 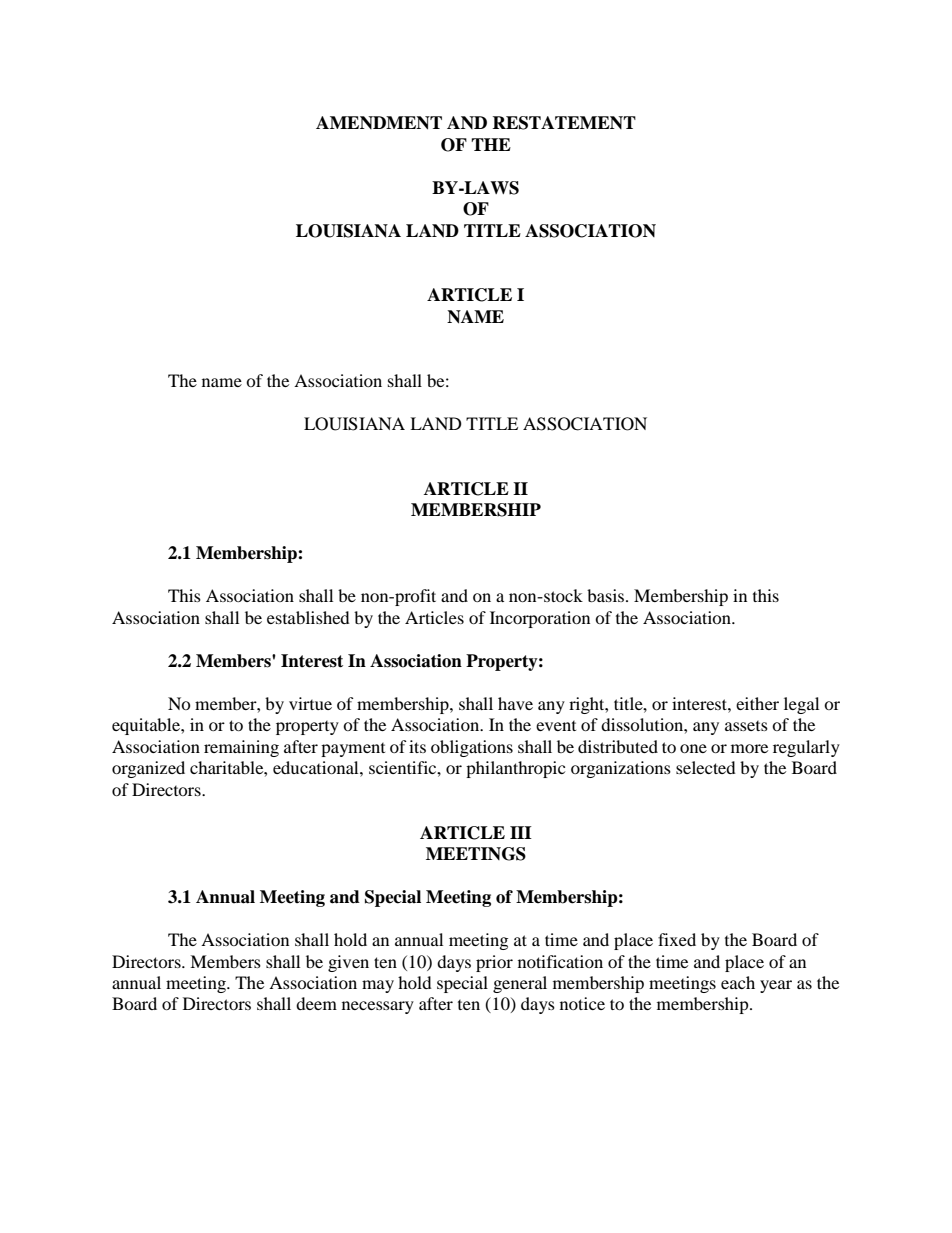 What do you see at coordinates (706, 767) in the screenshot?
I see `selected` at bounding box center [706, 767].
